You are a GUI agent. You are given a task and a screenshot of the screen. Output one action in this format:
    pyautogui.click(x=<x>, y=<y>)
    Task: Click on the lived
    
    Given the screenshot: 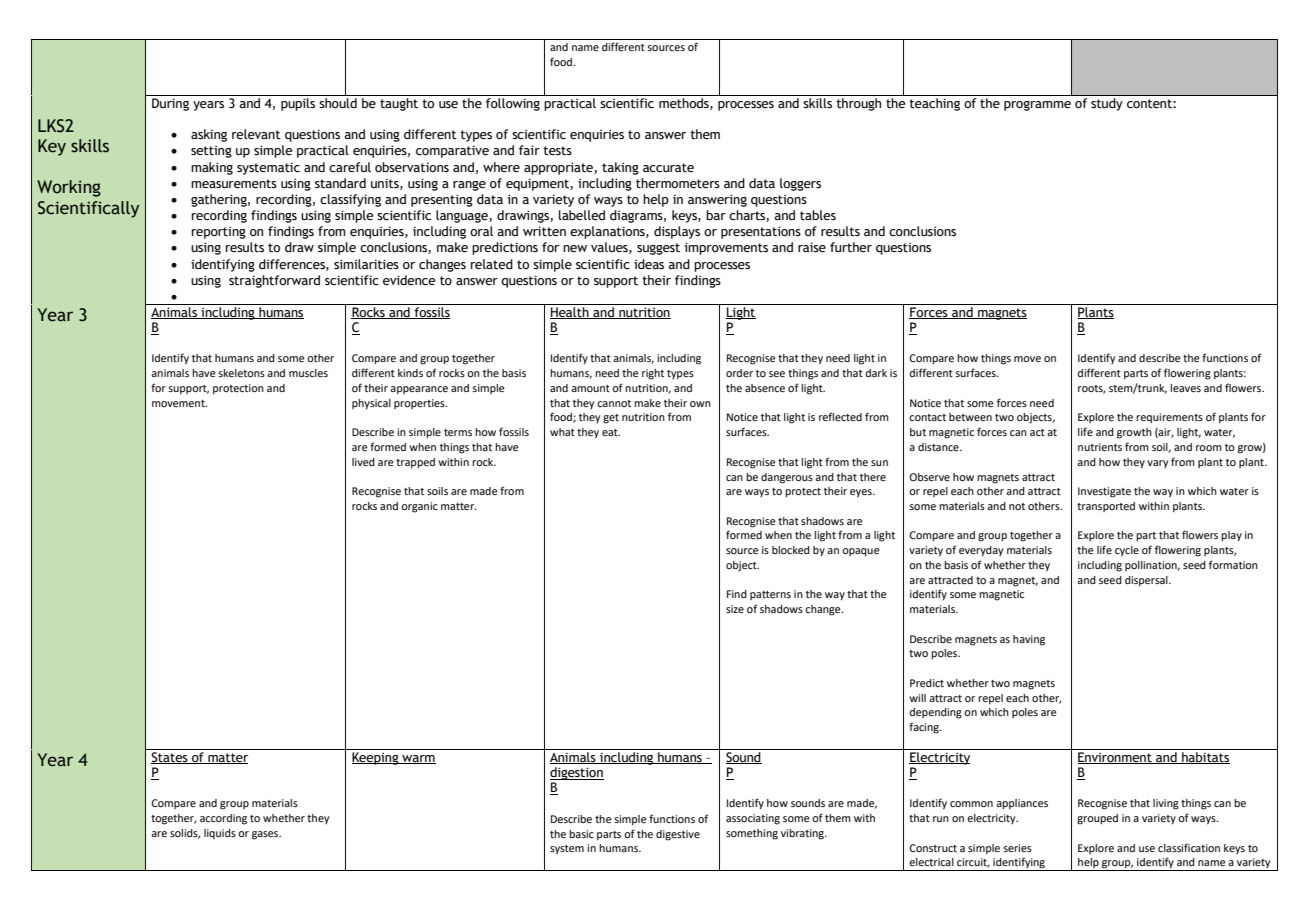 What is the action you would take?
    pyautogui.click(x=363, y=462)
